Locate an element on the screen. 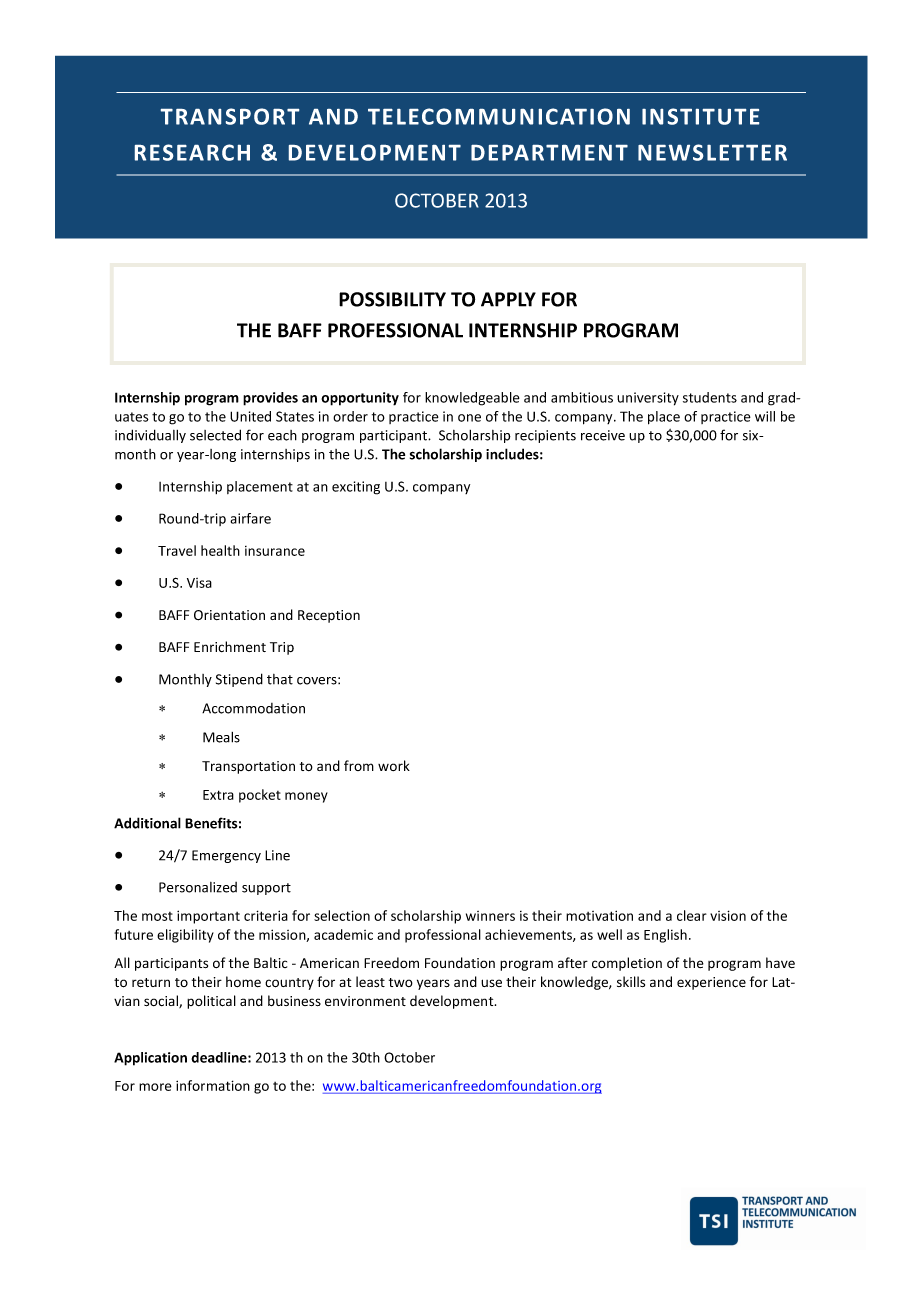 This screenshot has width=924, height=1308. TELECOMMUNICATION is located at coordinates (499, 116).
